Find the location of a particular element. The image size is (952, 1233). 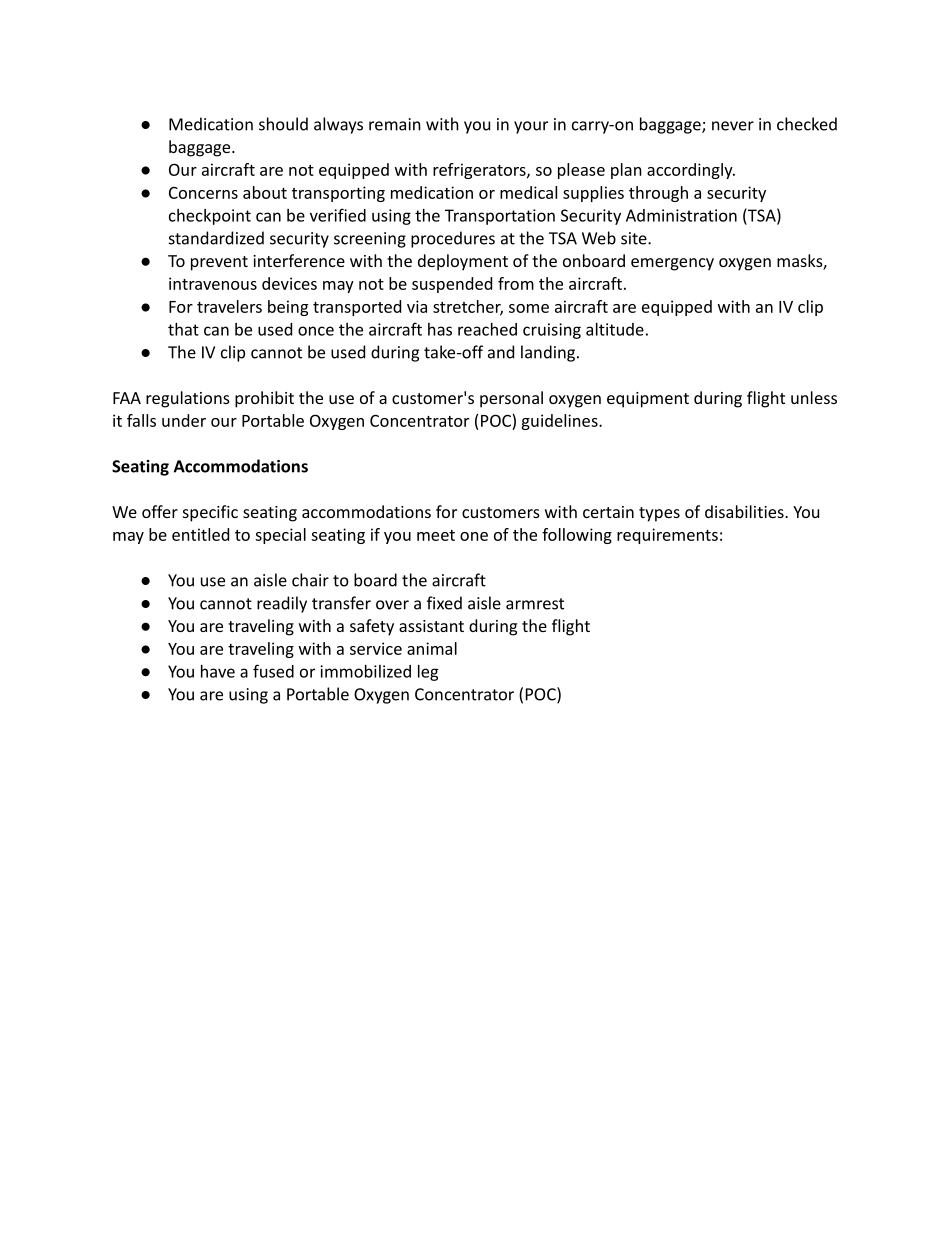

armrest is located at coordinates (535, 604).
